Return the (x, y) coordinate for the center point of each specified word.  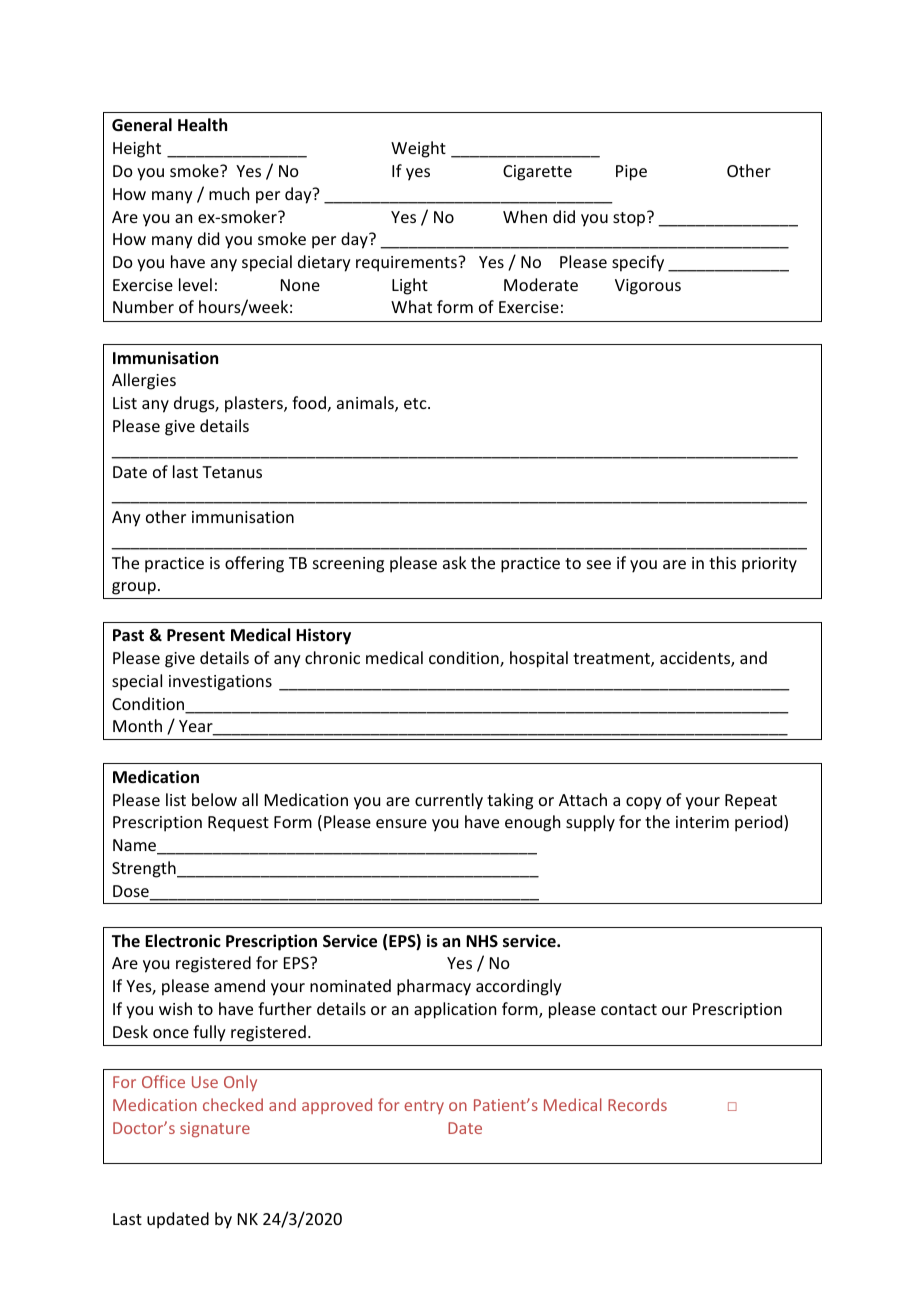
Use (205, 1082)
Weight (418, 149)
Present (196, 635)
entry (424, 1107)
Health (202, 125)
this (722, 562)
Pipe (631, 173)
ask (455, 562)
